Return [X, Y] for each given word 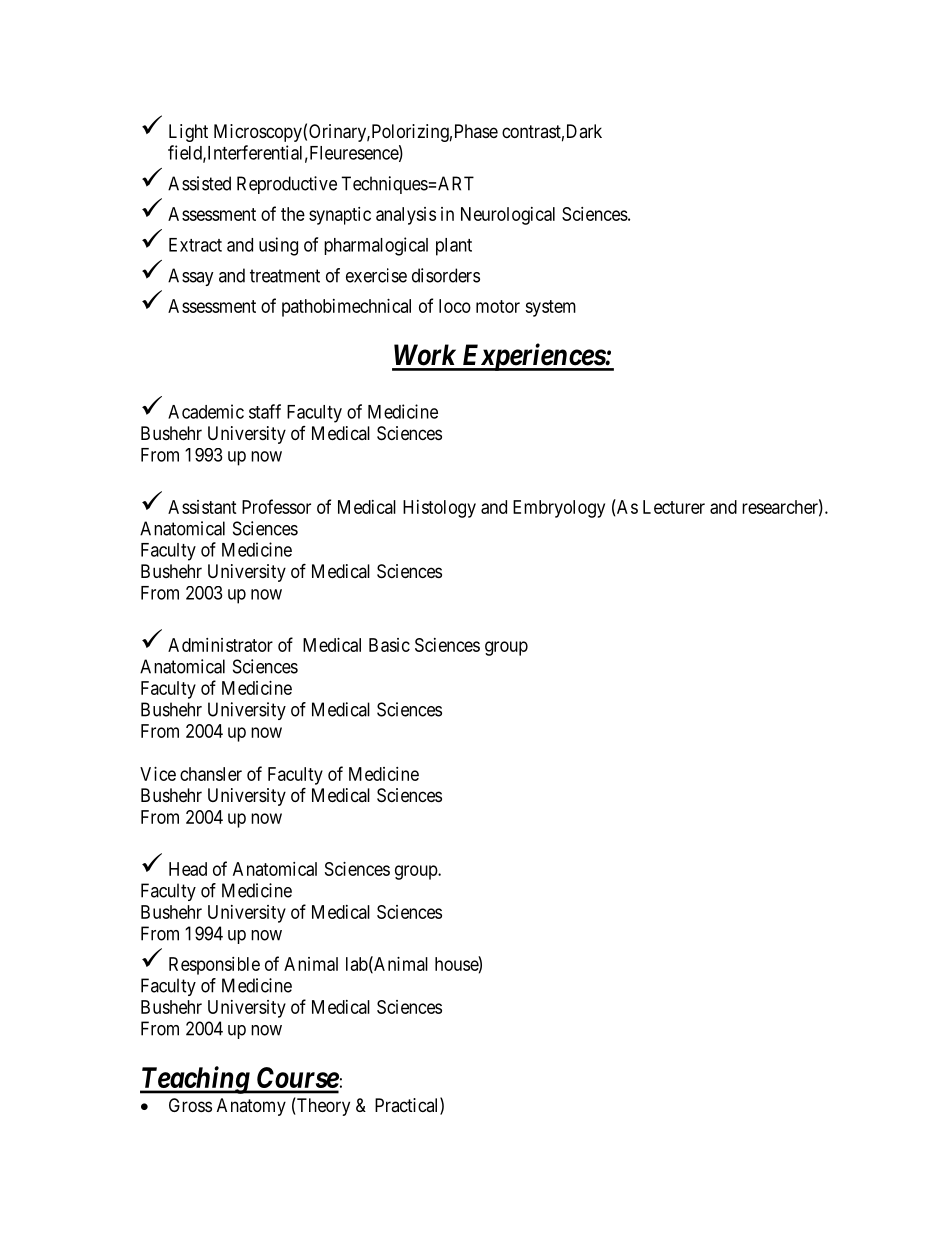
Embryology [559, 509]
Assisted [199, 183]
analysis [406, 216]
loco [455, 306]
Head [188, 869]
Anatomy [251, 1107]
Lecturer [674, 507]
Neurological [508, 216]
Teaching [195, 1080]
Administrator [220, 645]
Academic [206, 411]
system [550, 308]
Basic [389, 645]
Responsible [214, 966]
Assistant [202, 507]
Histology [439, 509]
